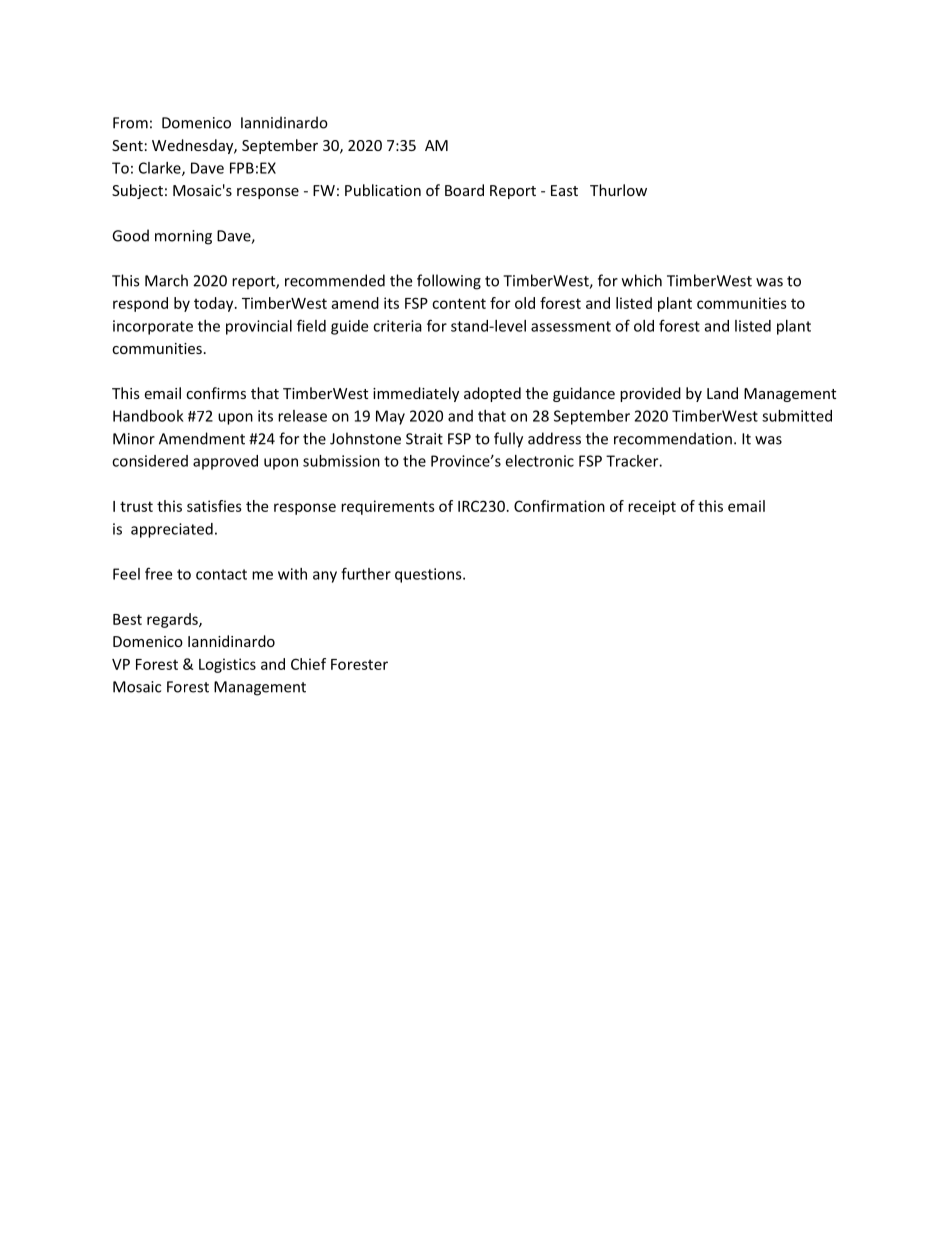 The width and height of the image is (952, 1233). I want to click on questions, so click(429, 575).
